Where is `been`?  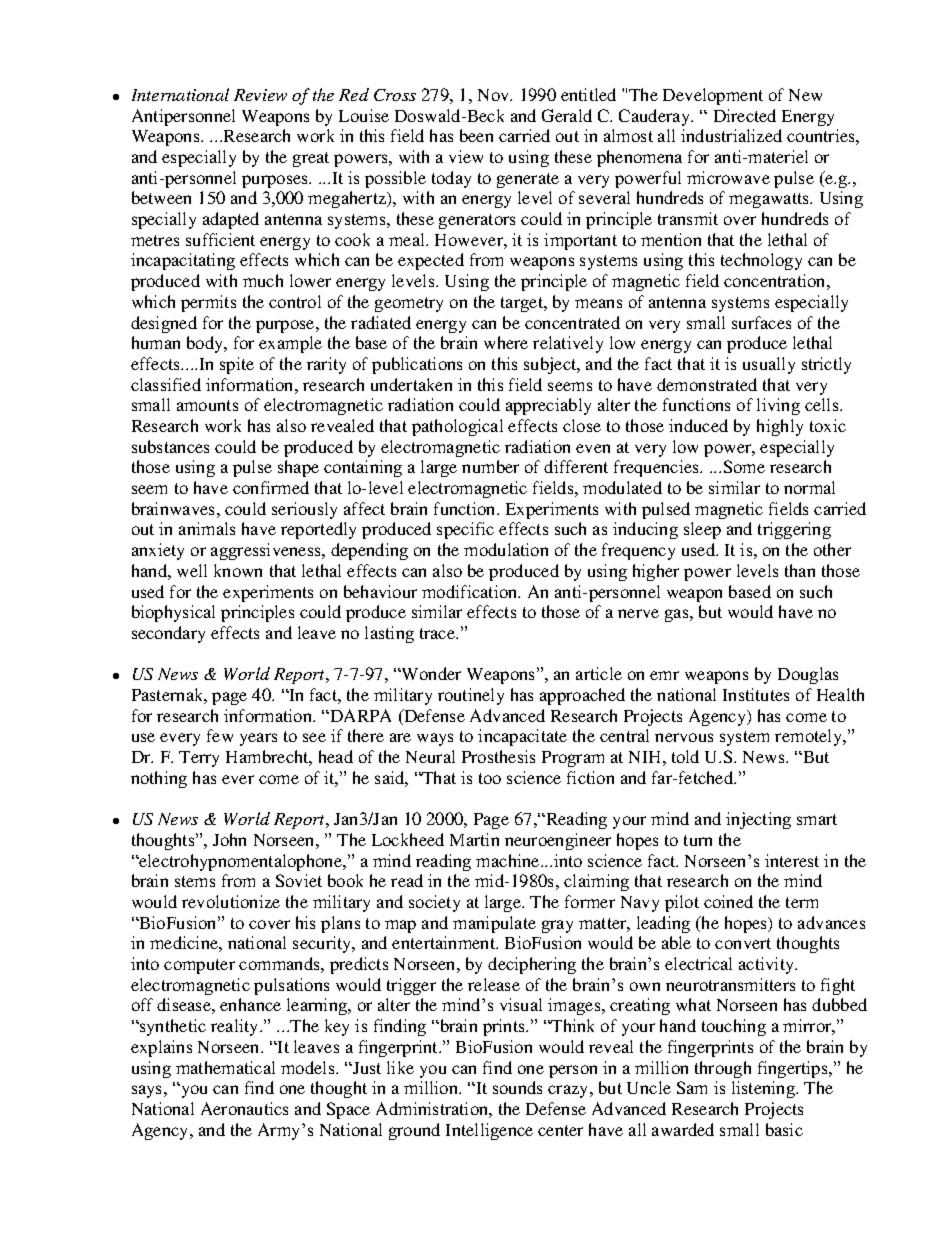 been is located at coordinates (476, 135).
